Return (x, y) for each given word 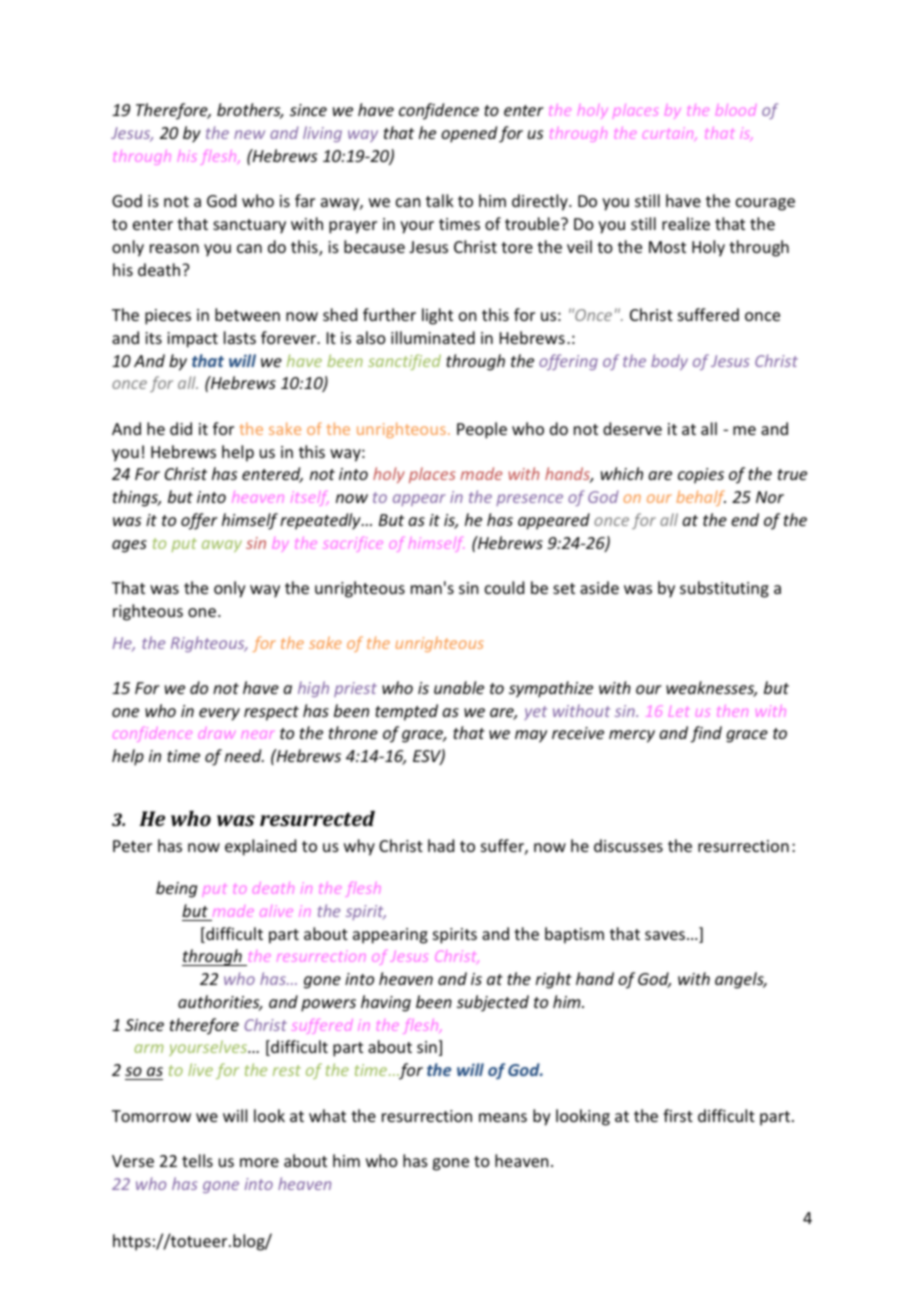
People (482, 430)
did (181, 428)
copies (701, 476)
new (249, 134)
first (678, 1115)
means (503, 1117)
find (706, 734)
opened (469, 134)
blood (736, 110)
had (441, 845)
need (244, 755)
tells (197, 1160)
